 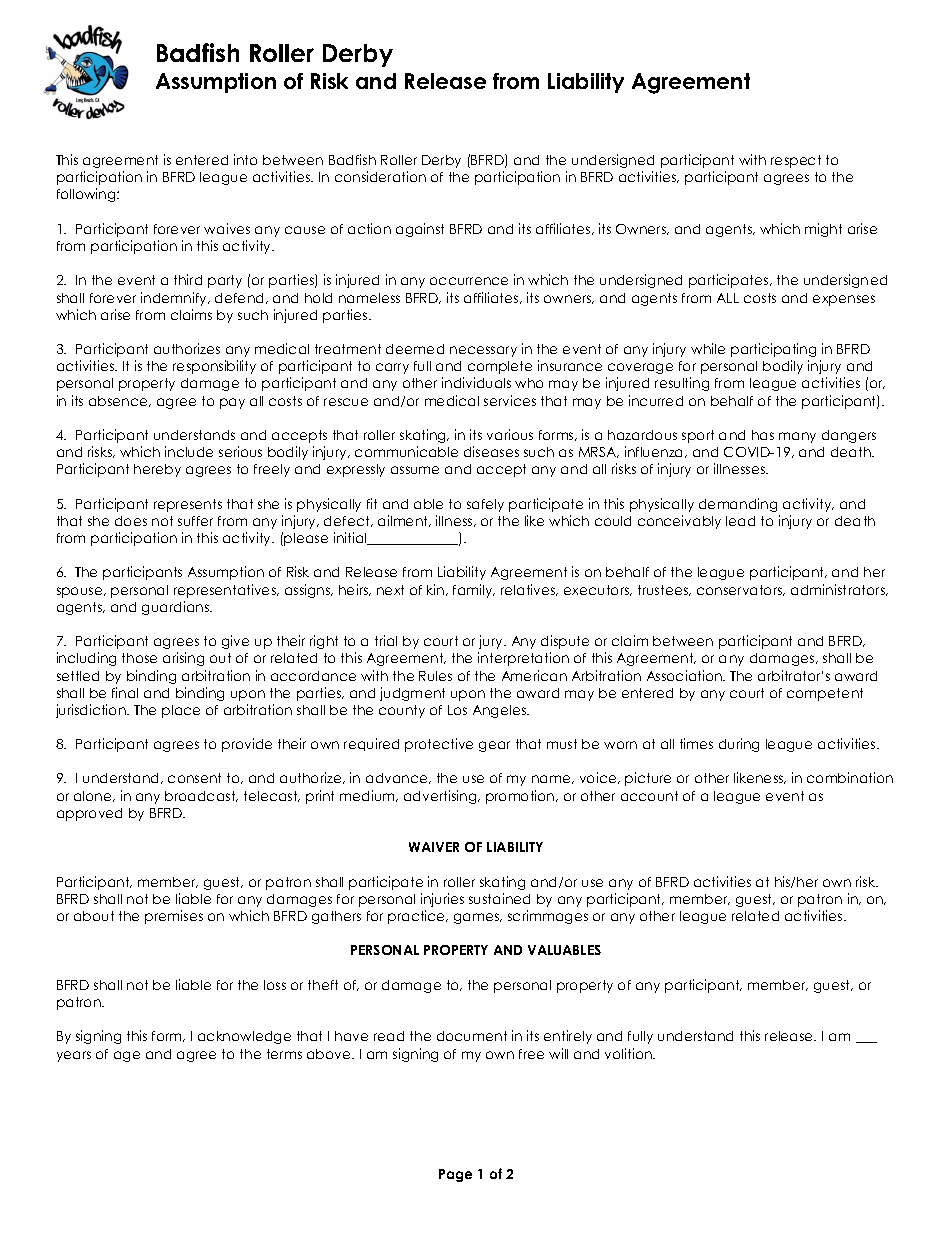 What do you see at coordinates (796, 161) in the image?
I see `respect` at bounding box center [796, 161].
